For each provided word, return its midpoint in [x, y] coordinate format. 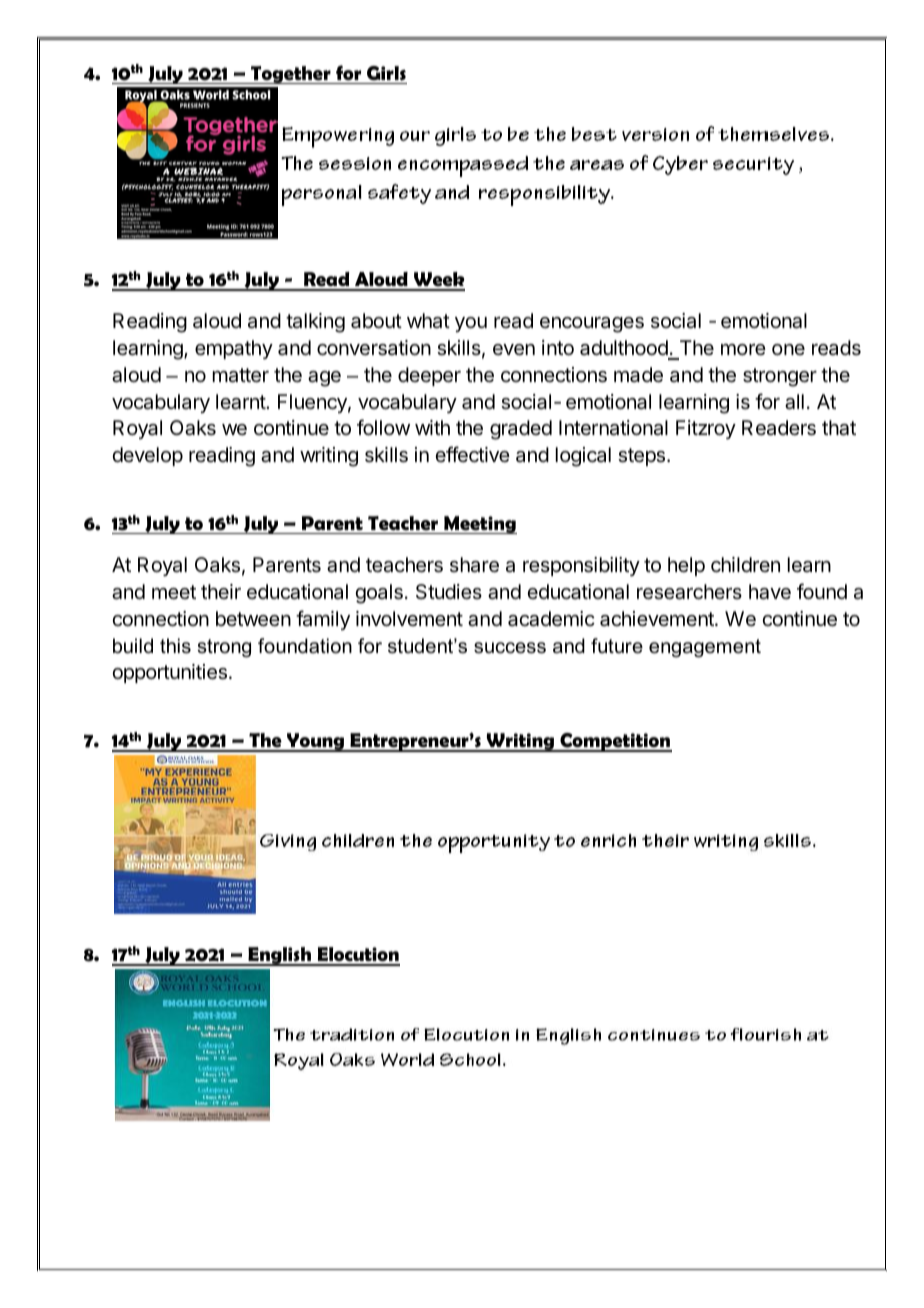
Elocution [357, 956]
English [279, 956]
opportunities [169, 673]
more [743, 349]
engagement [705, 648]
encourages [592, 325]
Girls [386, 73]
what [428, 321]
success [510, 648]
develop [147, 456]
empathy [234, 349]
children [745, 565]
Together [290, 75]
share [474, 565]
